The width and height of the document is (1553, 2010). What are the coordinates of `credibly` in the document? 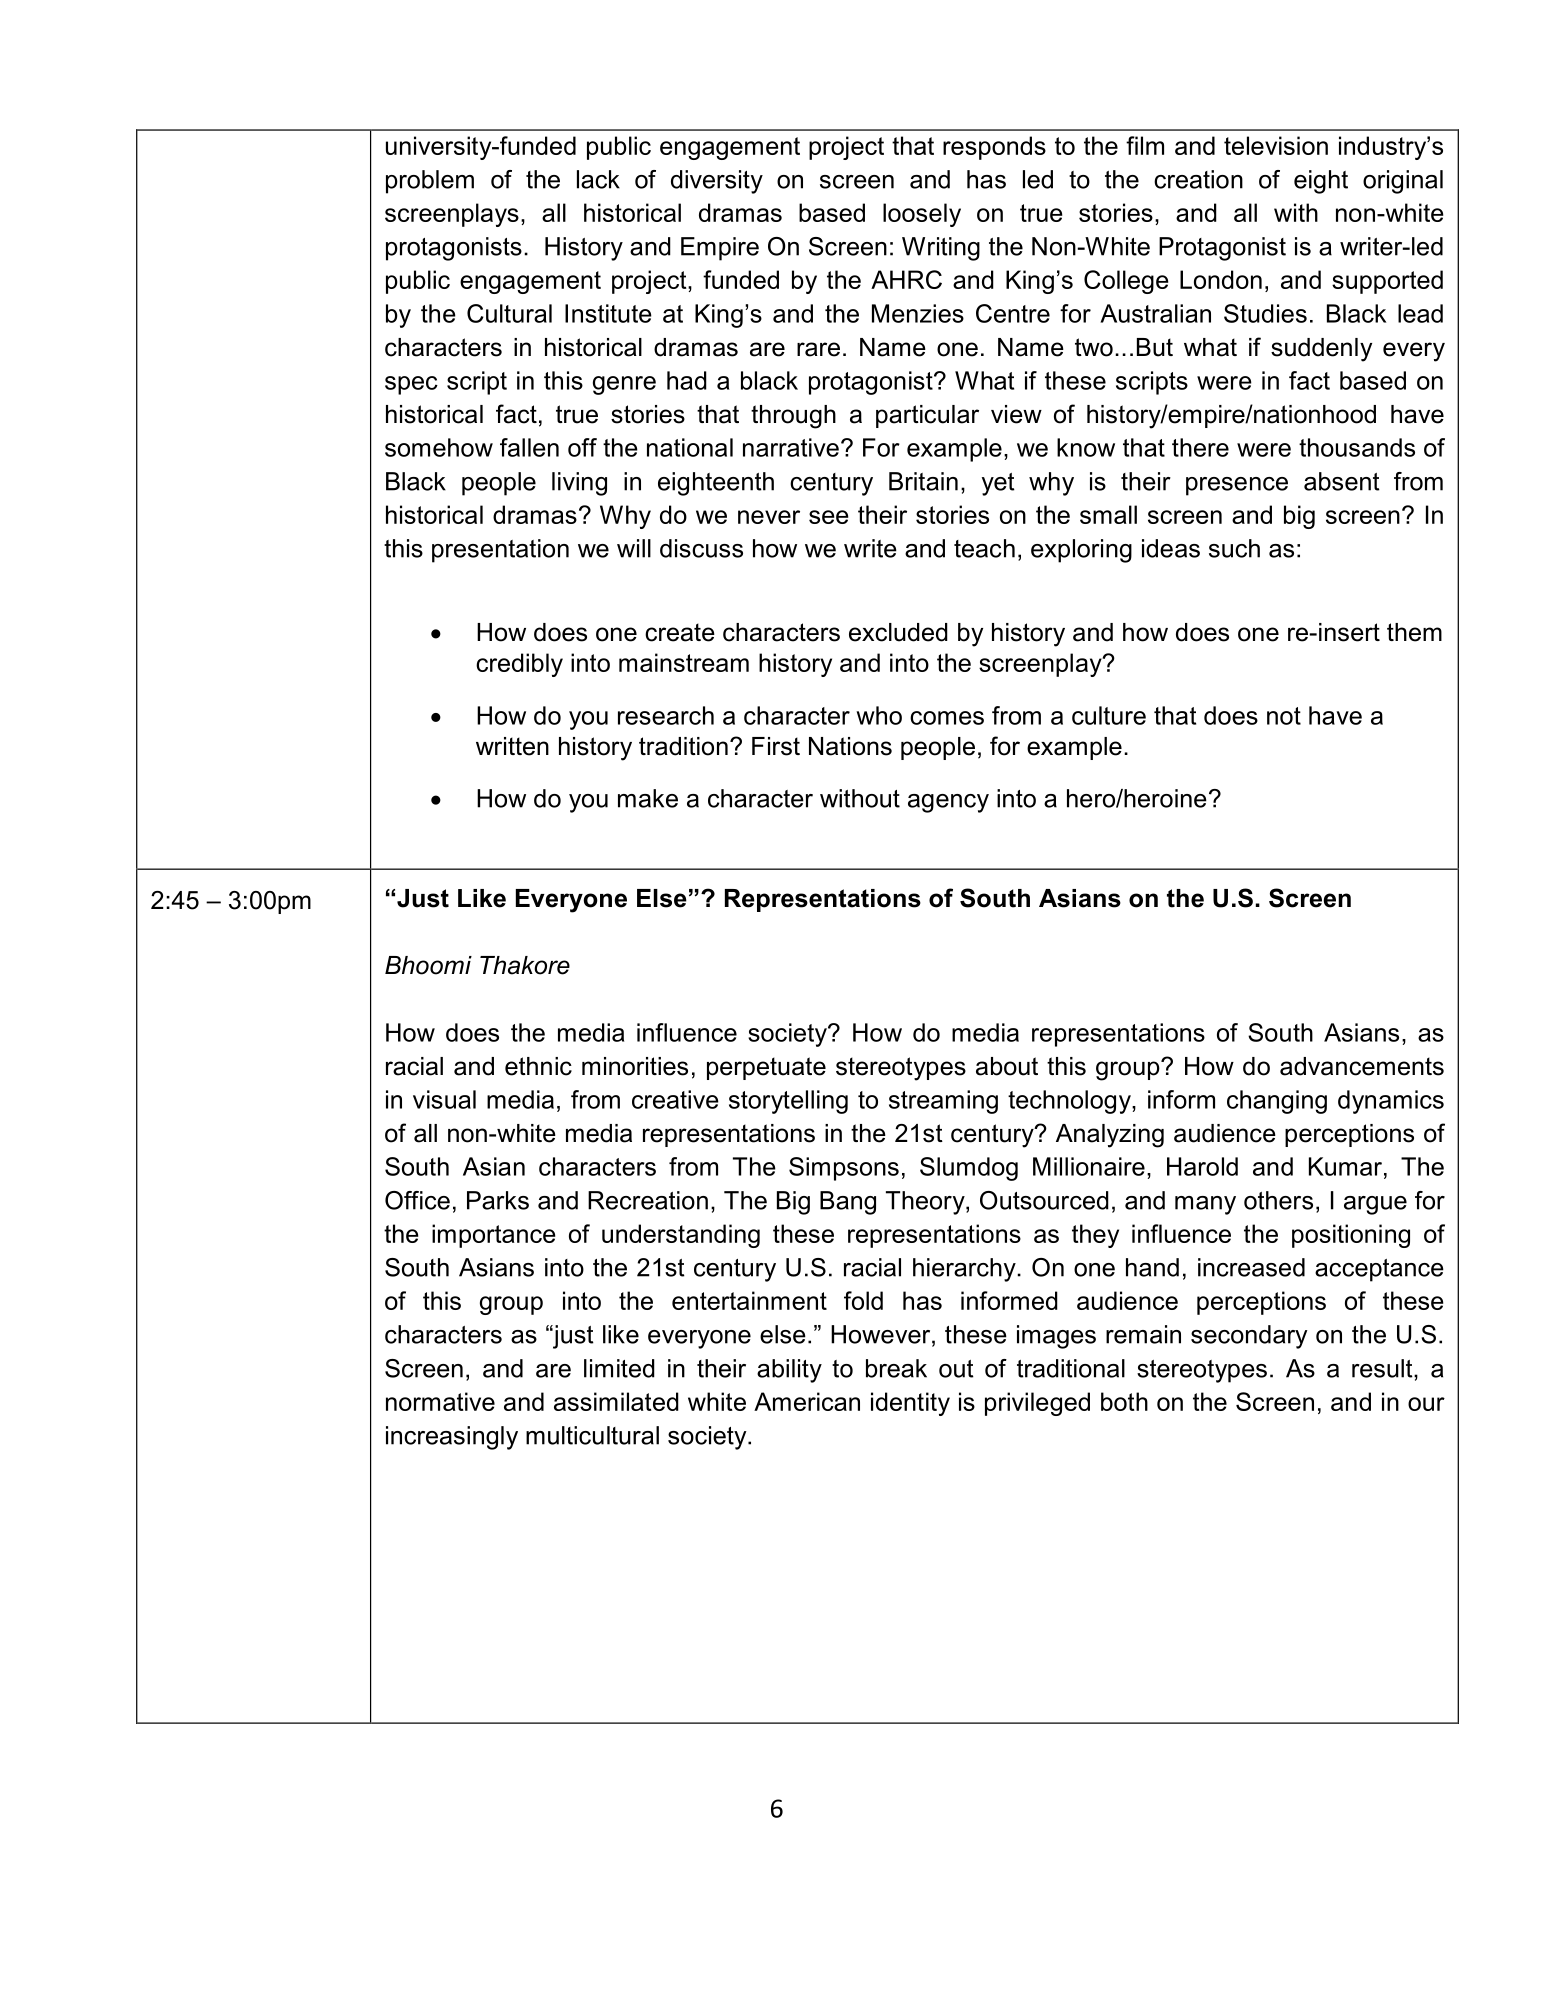 It's located at (519, 665).
